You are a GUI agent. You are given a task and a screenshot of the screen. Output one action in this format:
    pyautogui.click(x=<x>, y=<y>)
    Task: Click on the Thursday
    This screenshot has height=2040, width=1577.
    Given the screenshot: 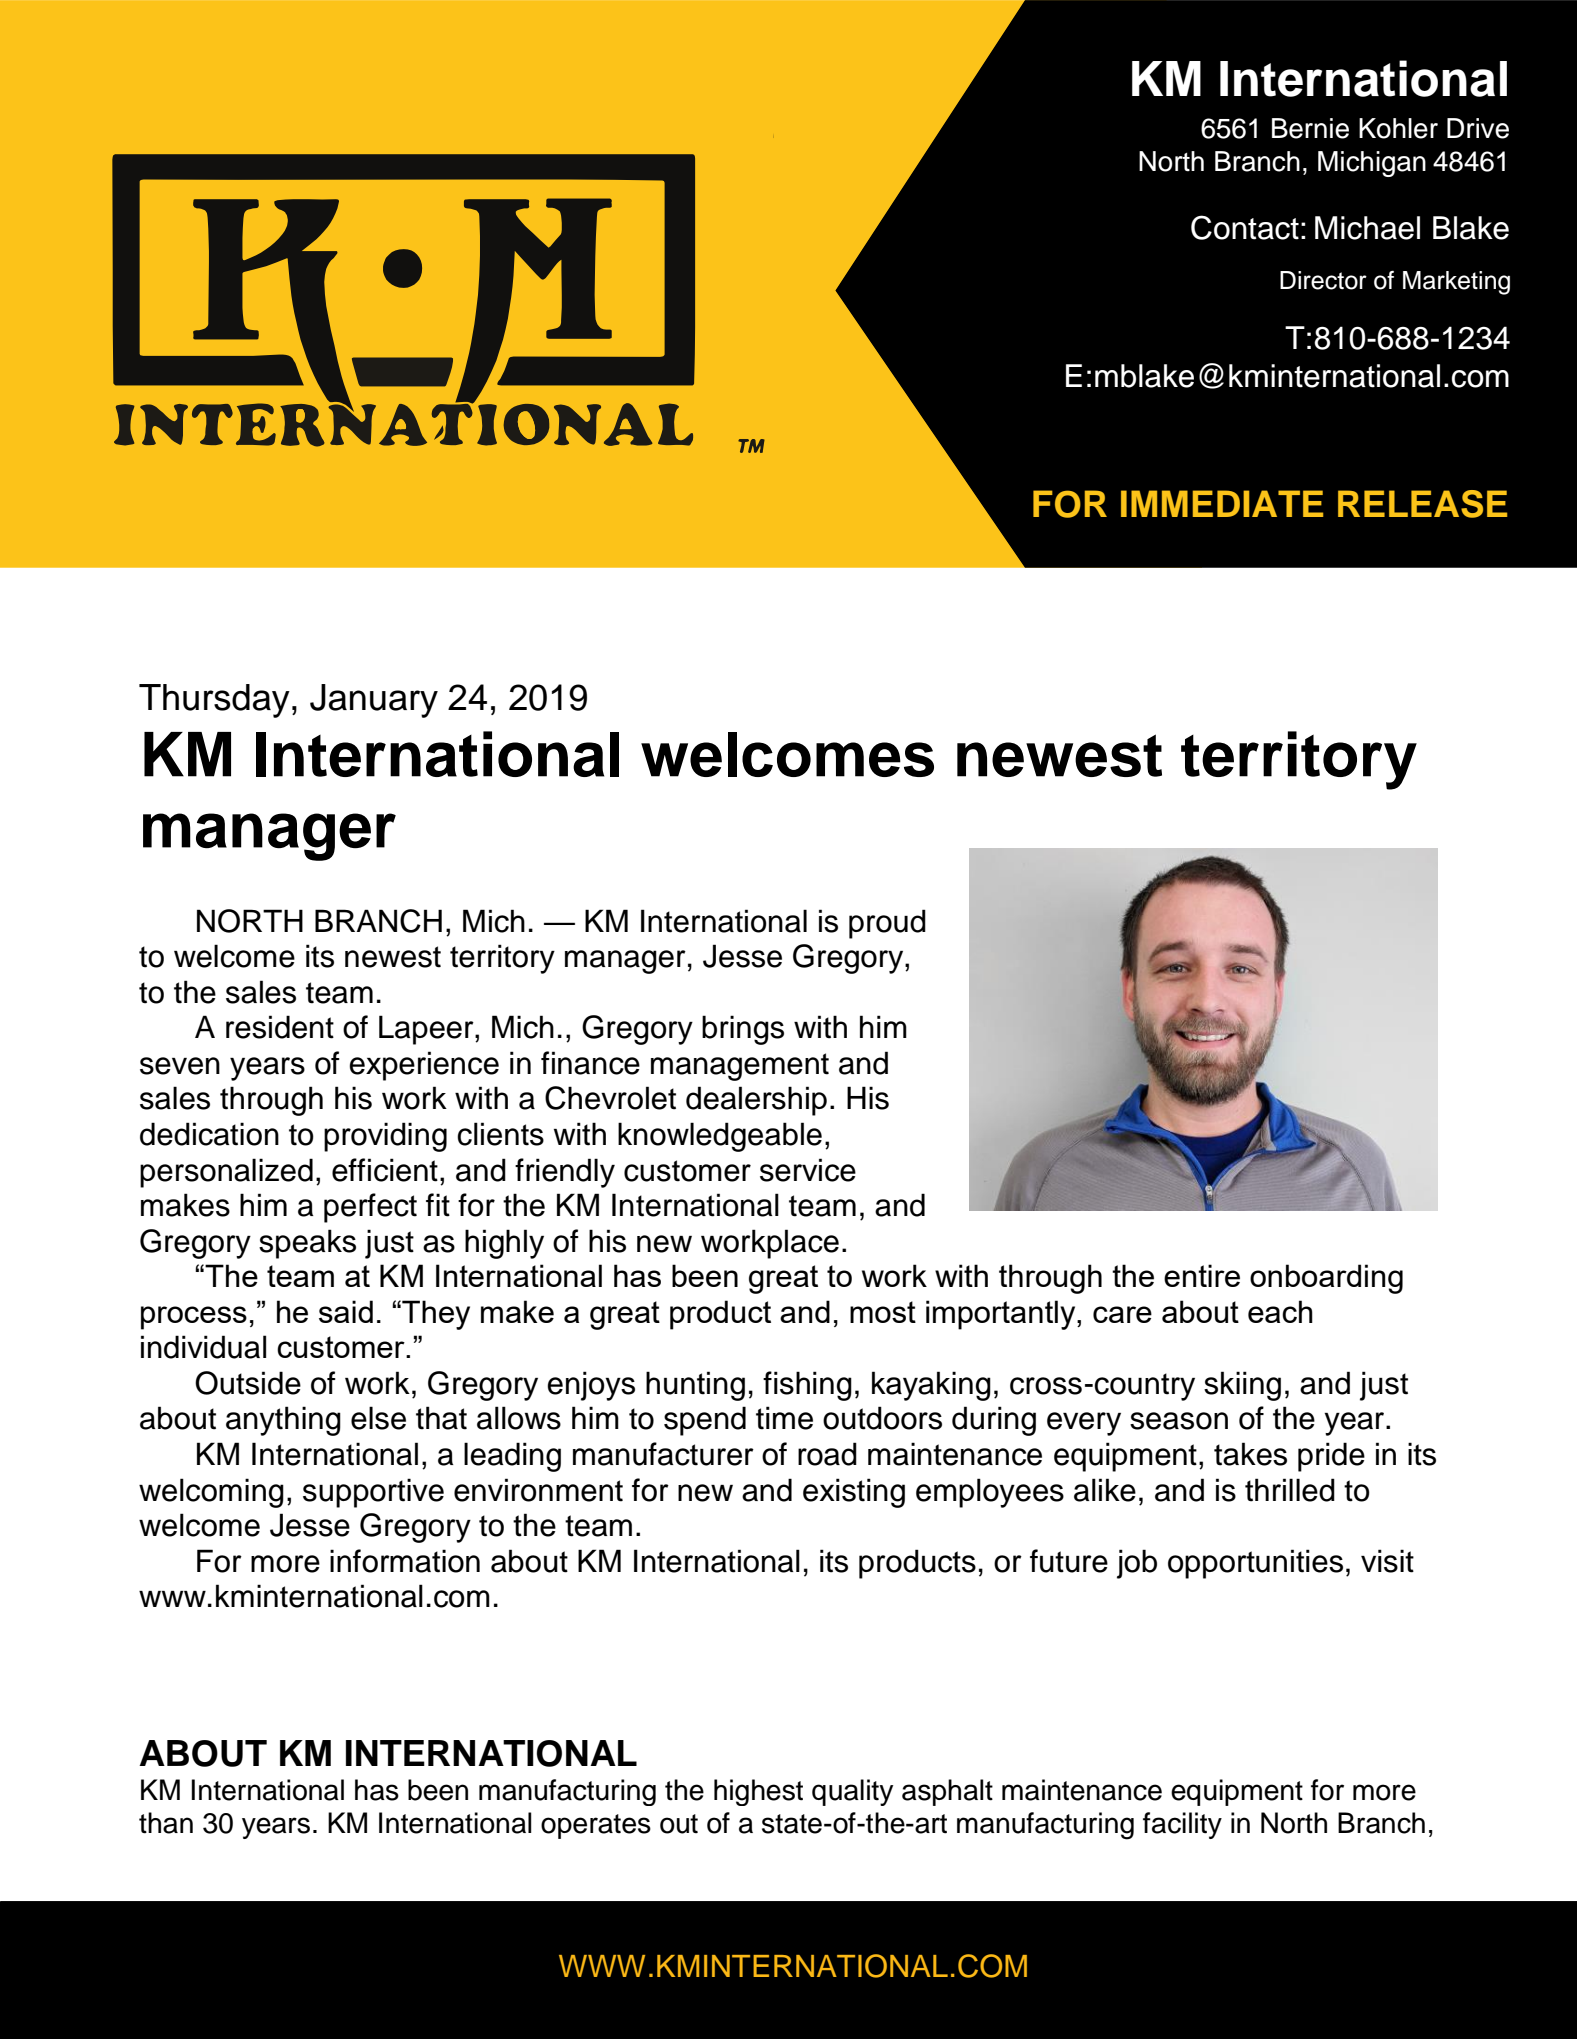 What is the action you would take?
    pyautogui.click(x=214, y=701)
